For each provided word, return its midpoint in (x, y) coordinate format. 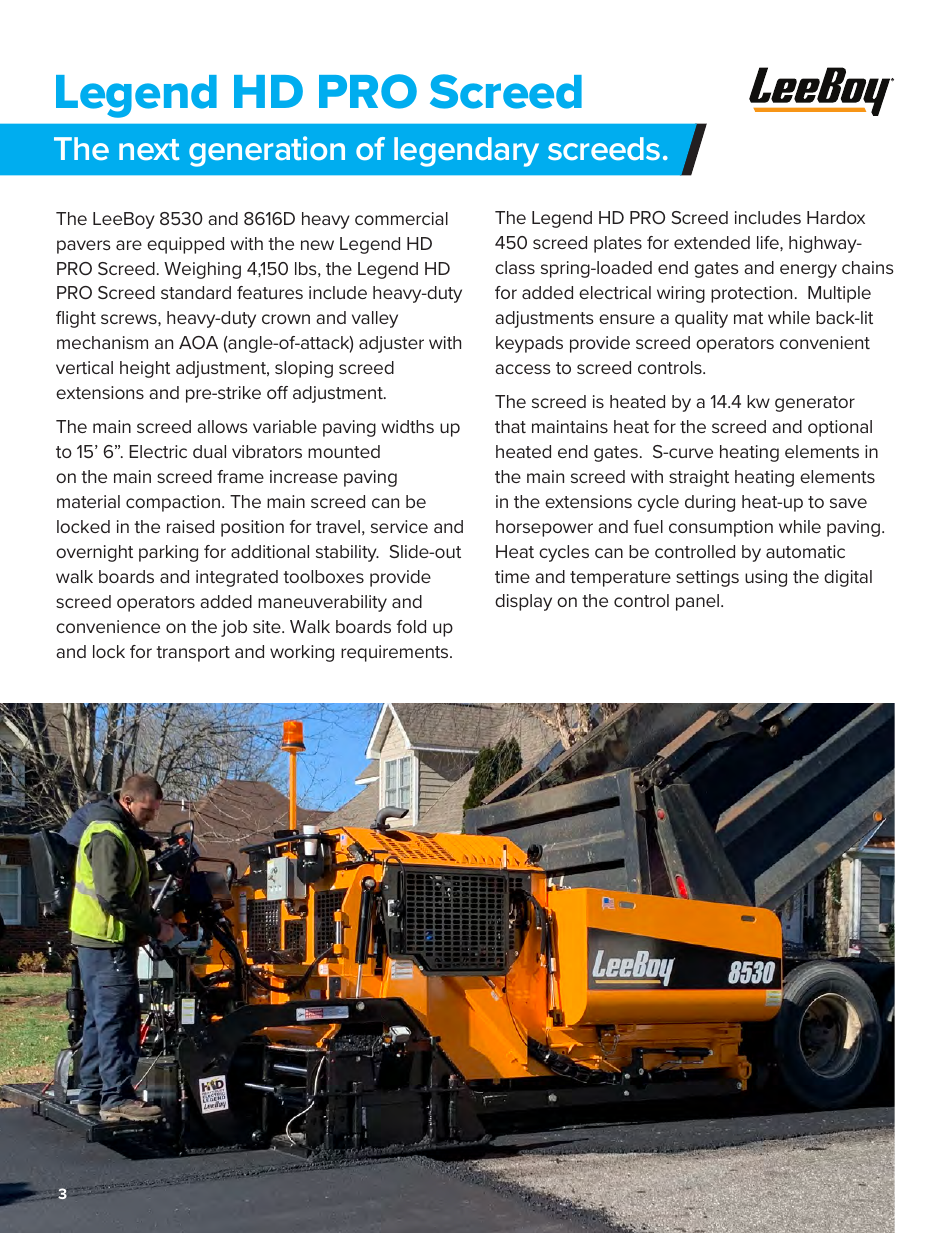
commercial (401, 218)
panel (699, 602)
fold (411, 626)
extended (712, 242)
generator (815, 404)
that (510, 426)
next (149, 149)
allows (222, 426)
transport (193, 654)
